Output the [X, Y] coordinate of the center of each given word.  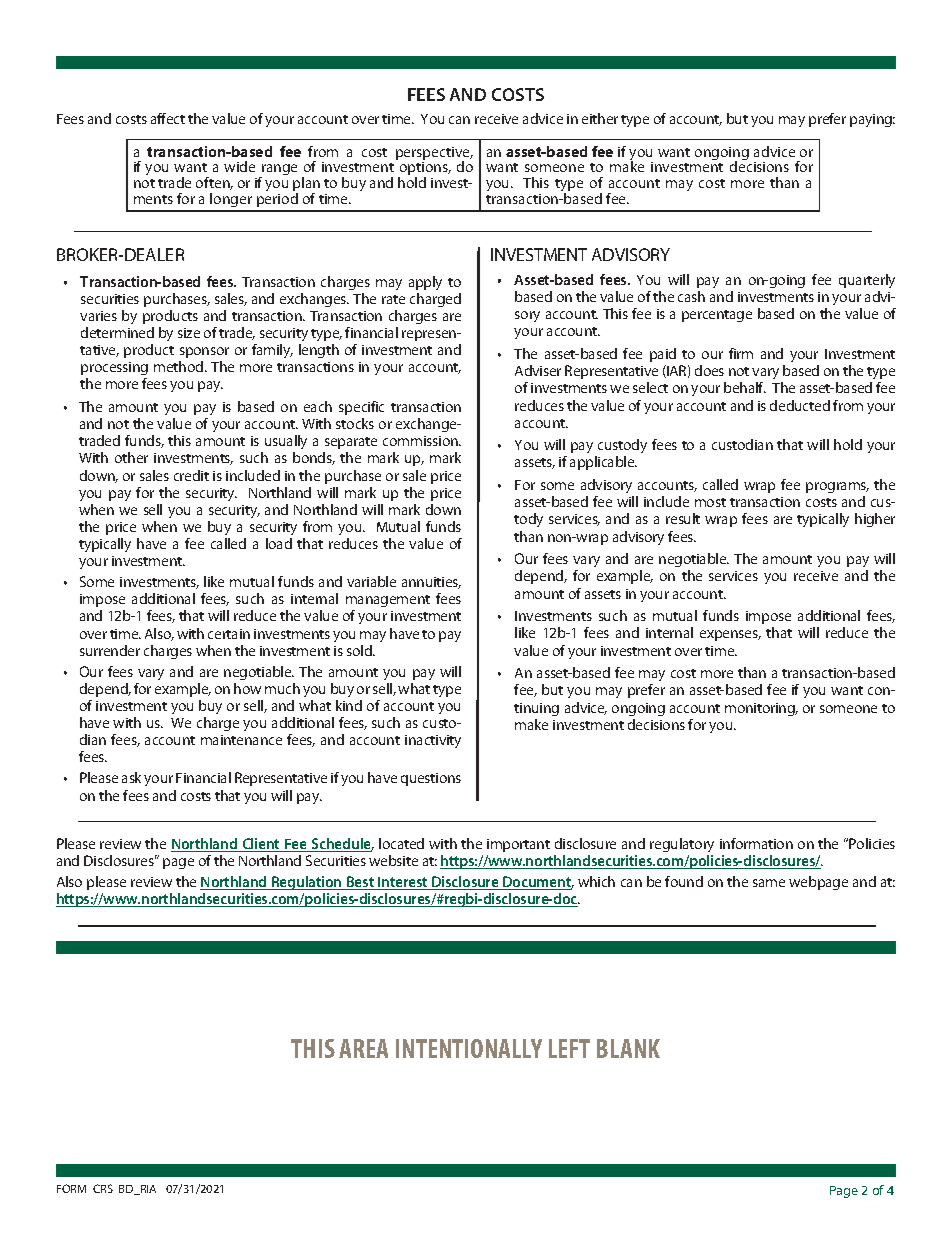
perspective [434, 155]
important [518, 845]
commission [421, 441]
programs [837, 487]
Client [261, 845]
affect [168, 118]
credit [191, 475]
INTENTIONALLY [469, 1048]
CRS [103, 1188]
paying [872, 120]
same [769, 883]
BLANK [628, 1048]
